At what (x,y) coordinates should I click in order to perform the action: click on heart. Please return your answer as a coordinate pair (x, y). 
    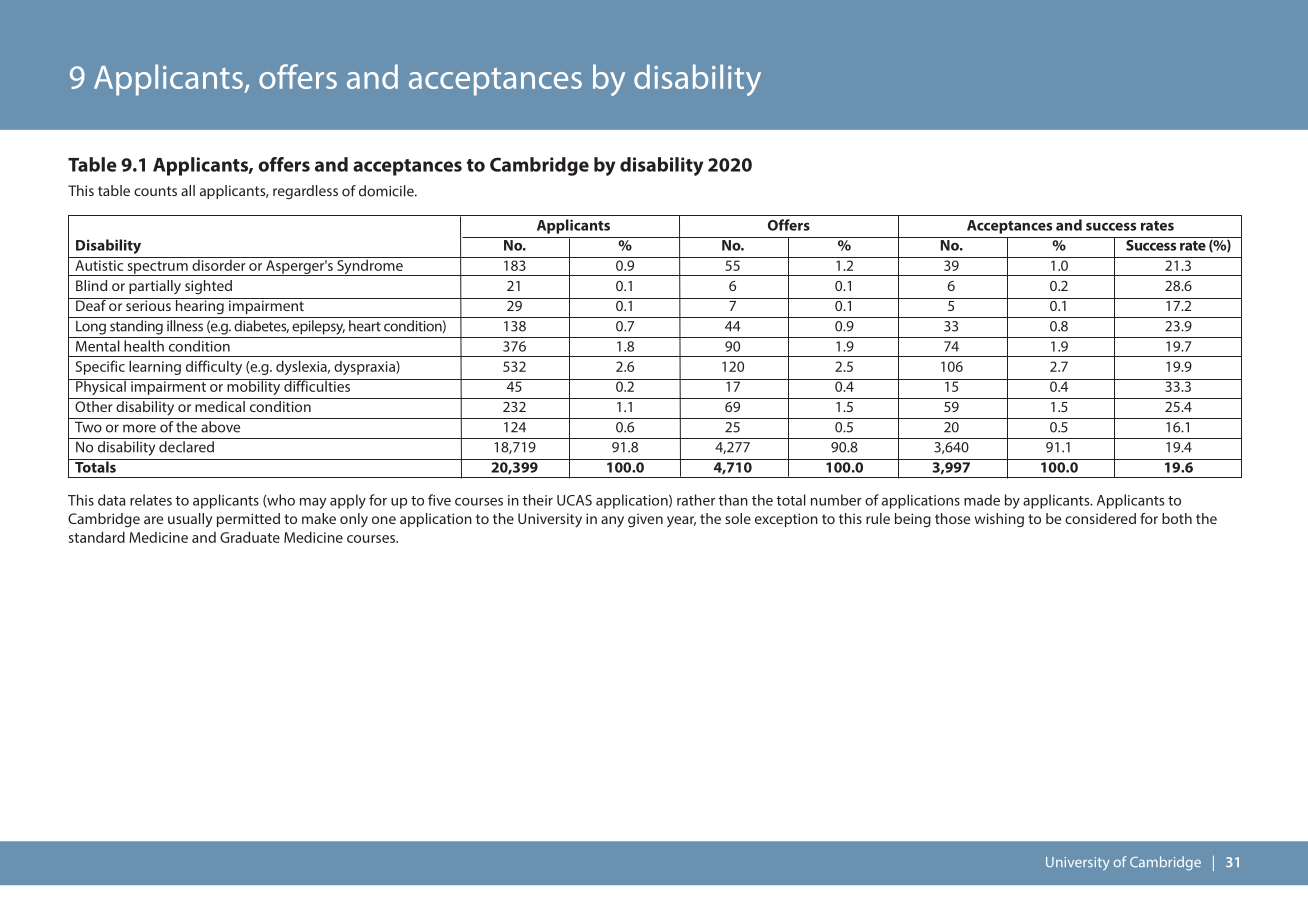
    Looking at the image, I should click on (365, 326).
